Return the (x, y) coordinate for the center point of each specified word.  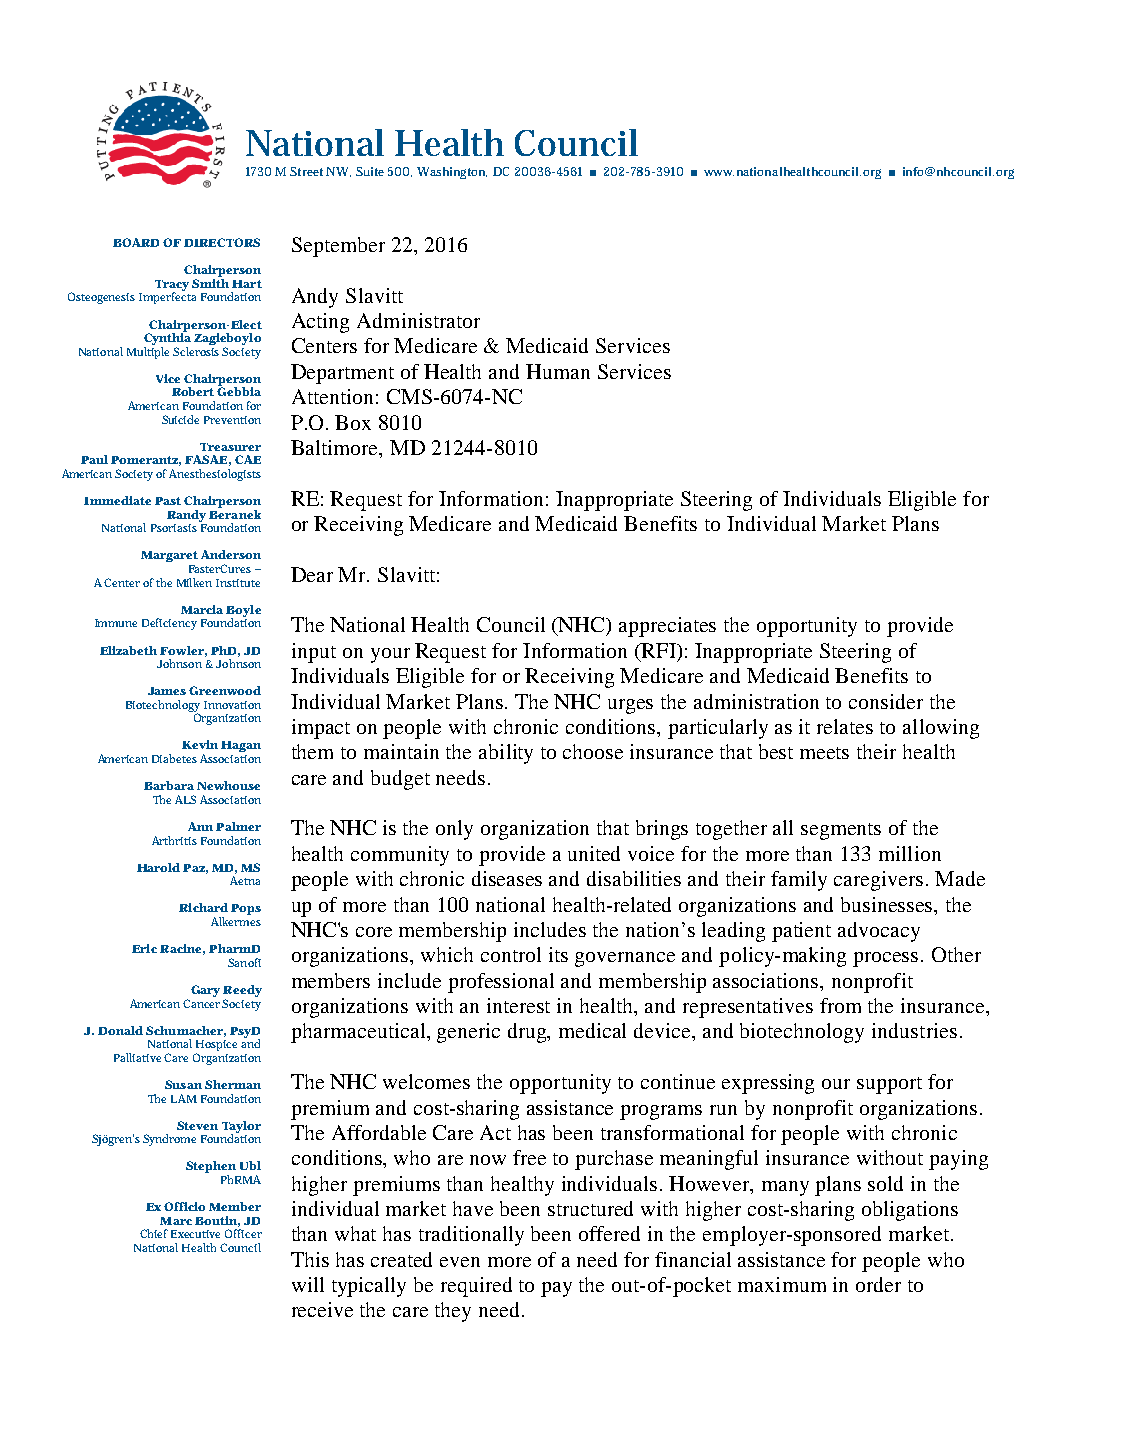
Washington (452, 173)
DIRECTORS (222, 242)
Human (558, 371)
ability (506, 754)
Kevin (200, 744)
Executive (195, 1234)
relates (845, 726)
